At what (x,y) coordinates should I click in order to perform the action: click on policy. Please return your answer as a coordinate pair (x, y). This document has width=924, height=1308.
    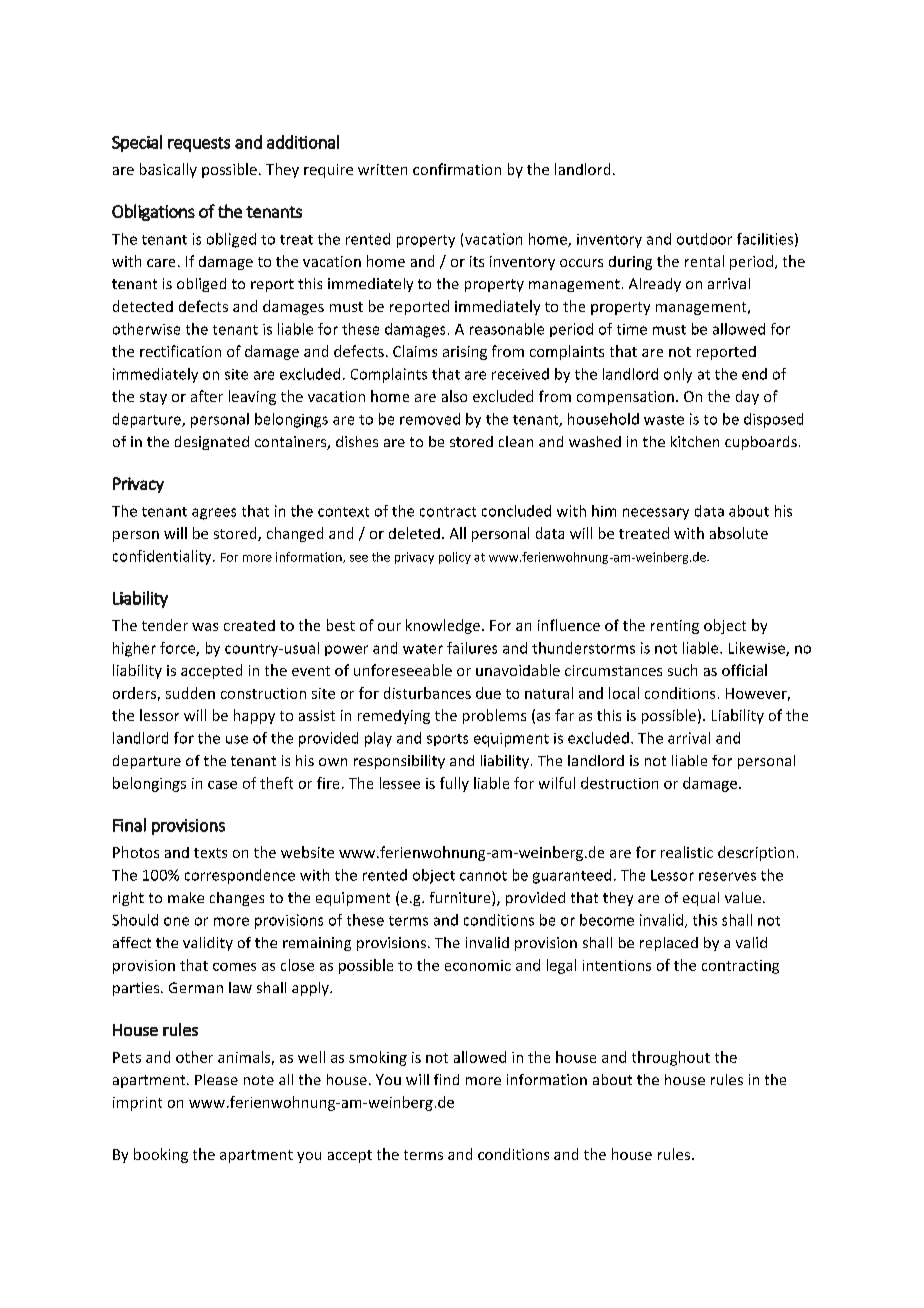
    Looking at the image, I should click on (455, 558).
